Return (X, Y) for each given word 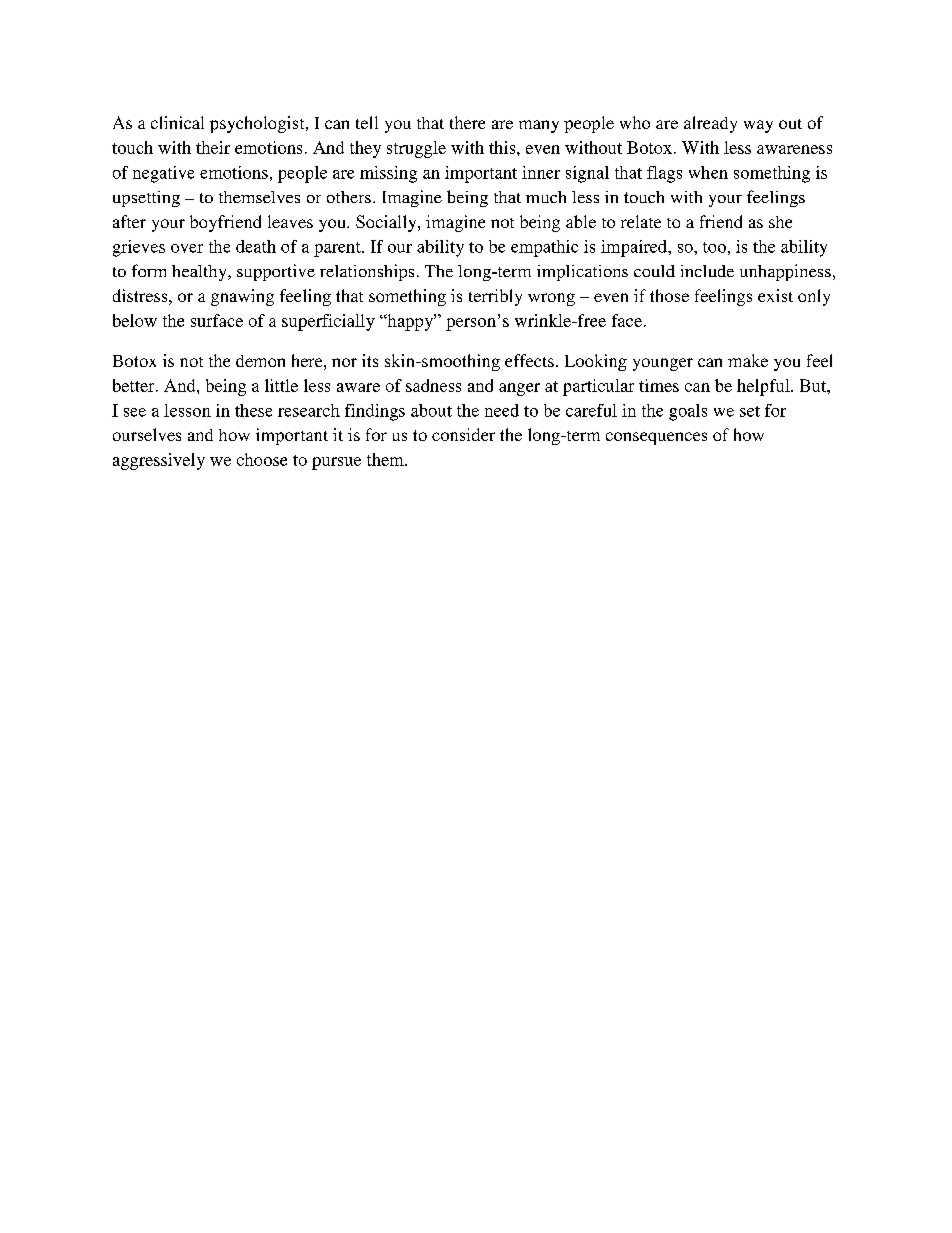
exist (775, 295)
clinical (177, 122)
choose (262, 459)
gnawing (242, 297)
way (758, 126)
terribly (495, 297)
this (503, 147)
